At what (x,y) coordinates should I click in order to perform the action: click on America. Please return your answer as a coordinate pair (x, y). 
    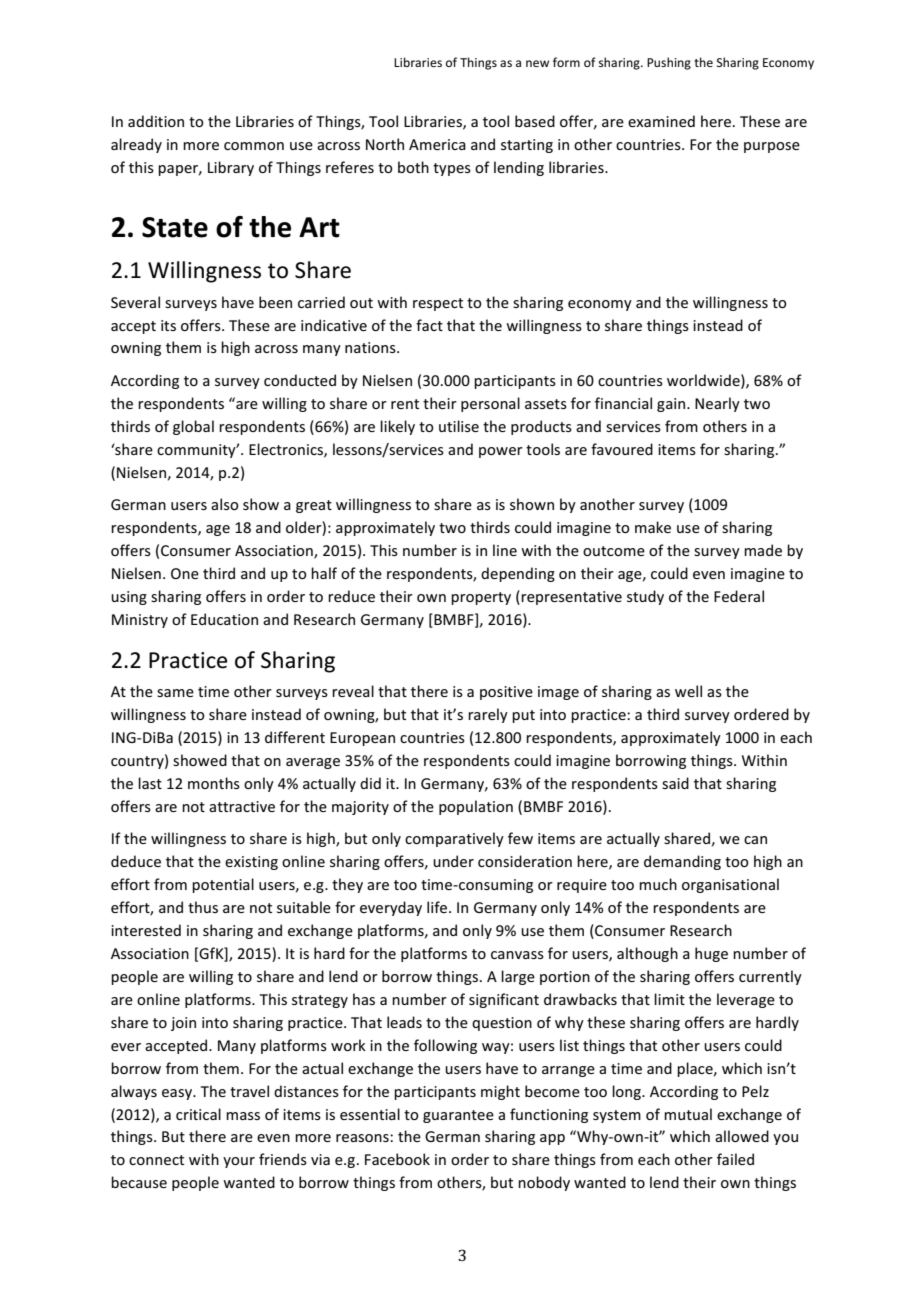
    Looking at the image, I should click on (437, 144).
